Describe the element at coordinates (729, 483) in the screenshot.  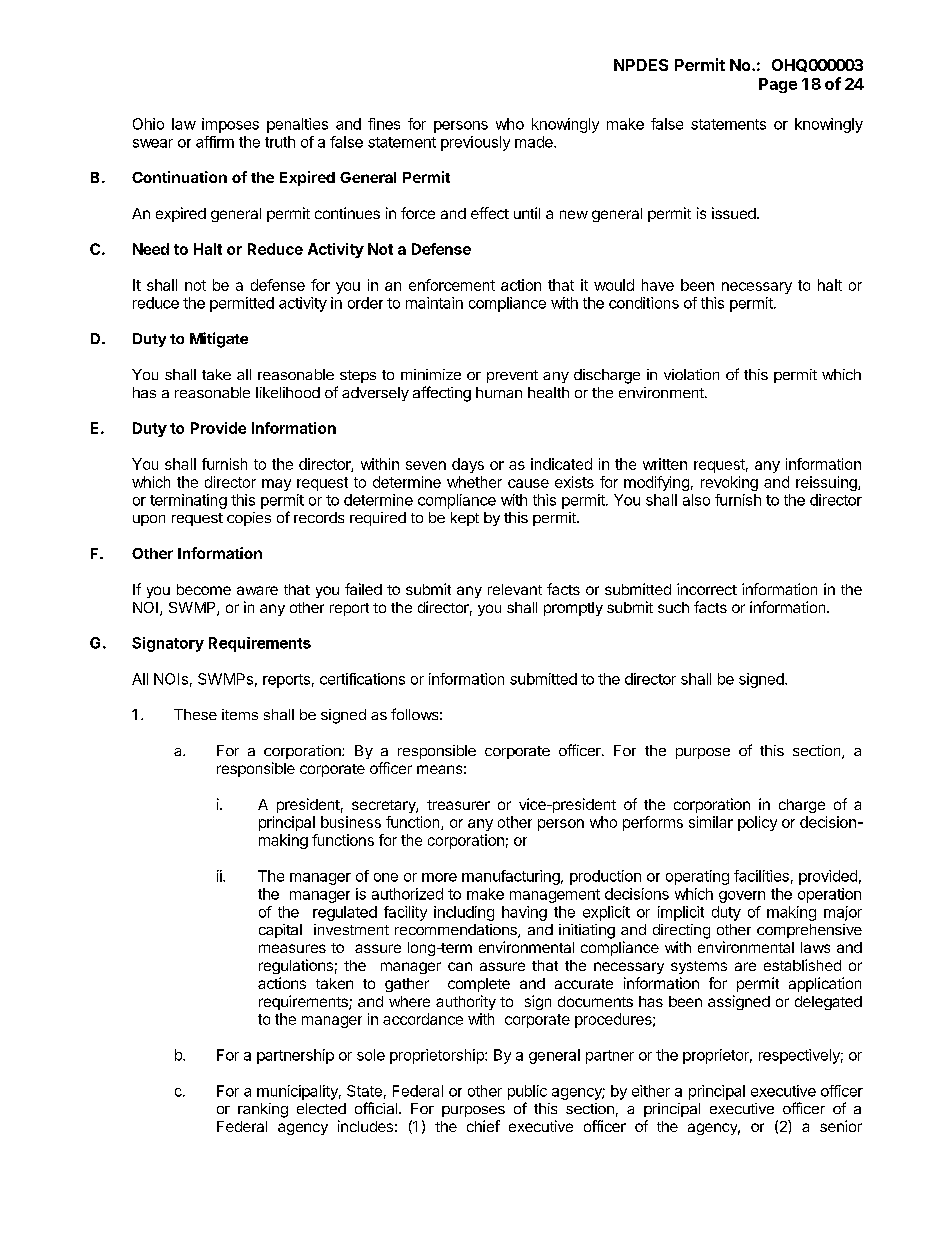
I see `revoking` at that location.
